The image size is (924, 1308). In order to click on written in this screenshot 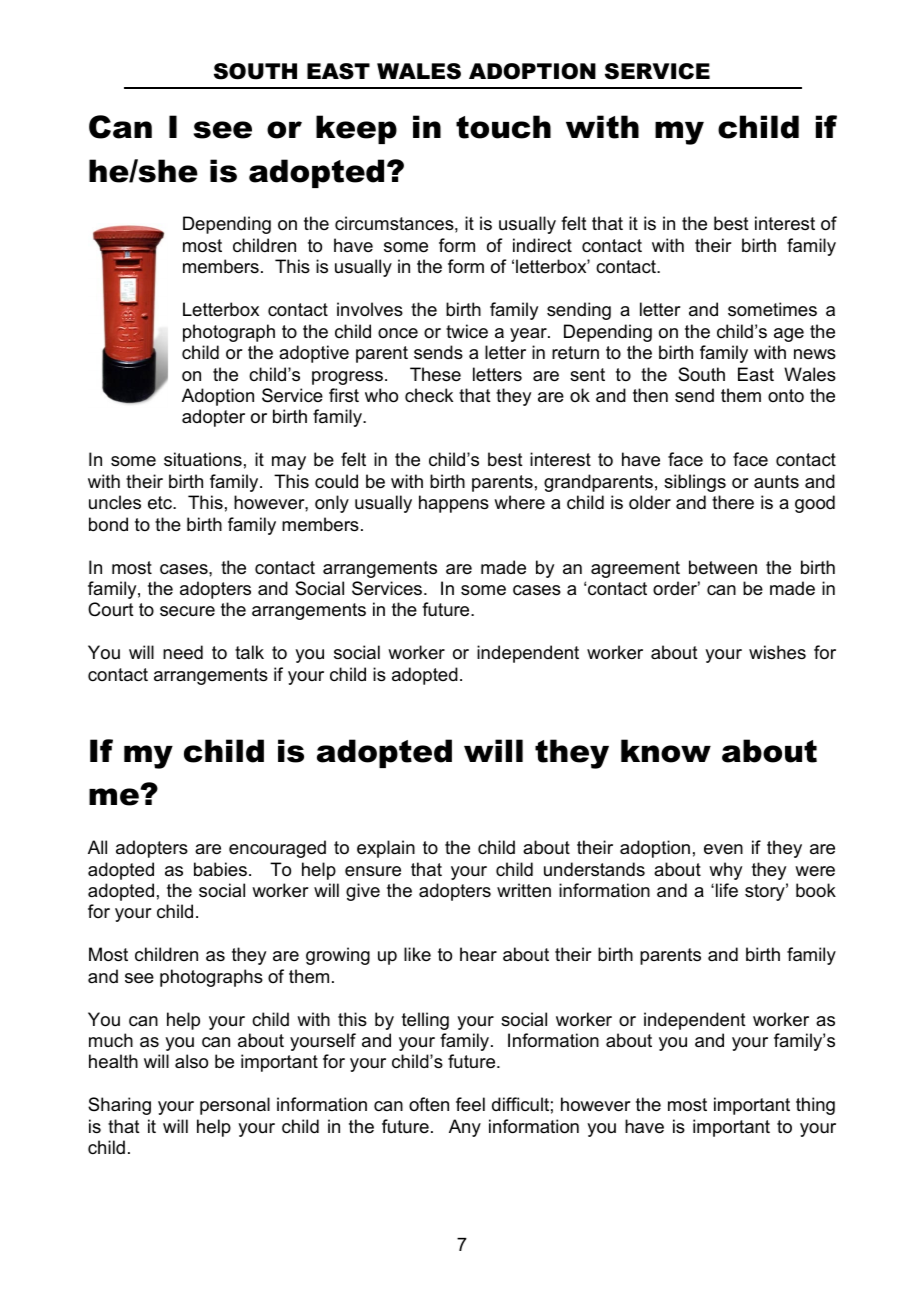, I will do `click(524, 890)`.
